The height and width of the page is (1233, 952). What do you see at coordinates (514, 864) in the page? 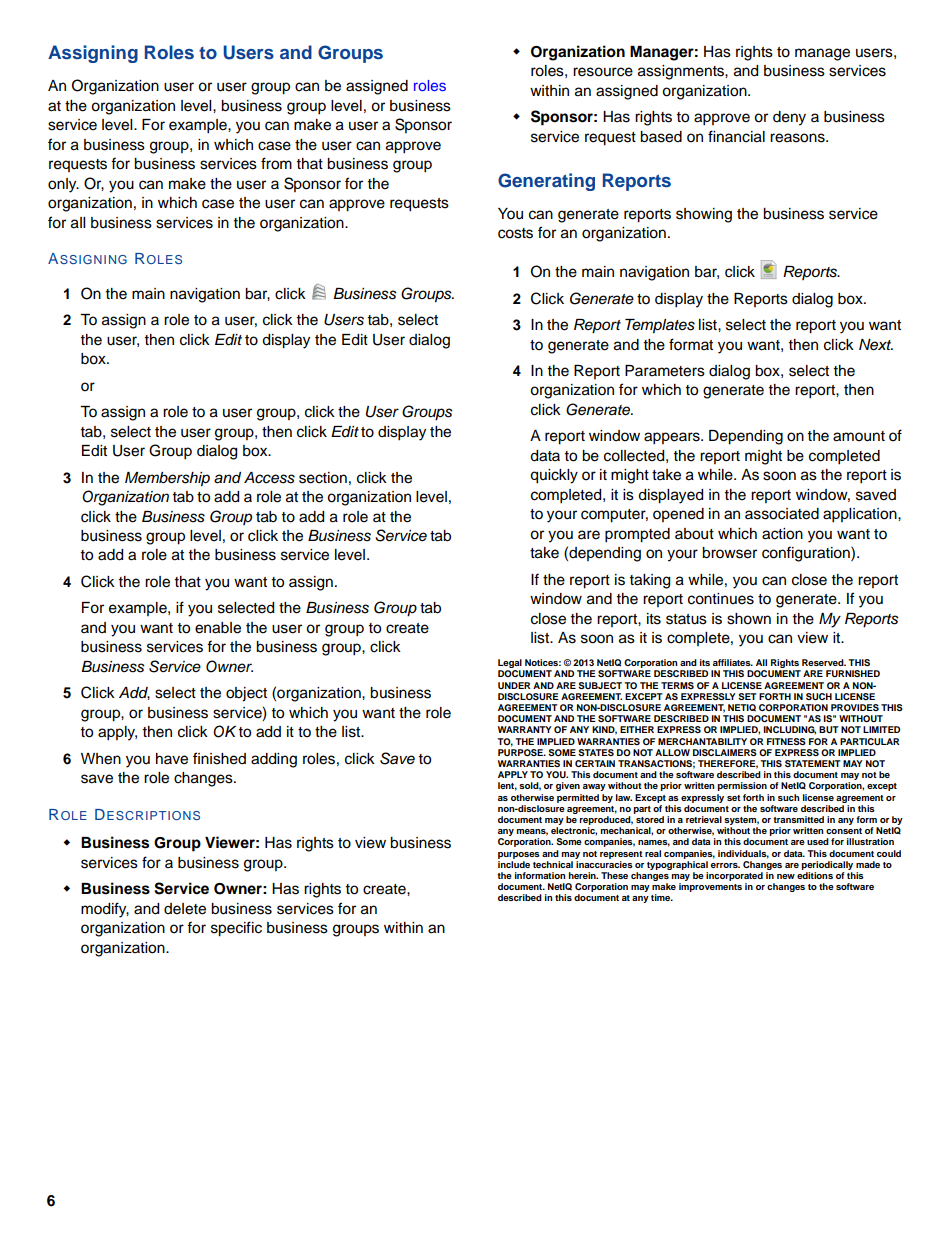
I see `include` at bounding box center [514, 864].
